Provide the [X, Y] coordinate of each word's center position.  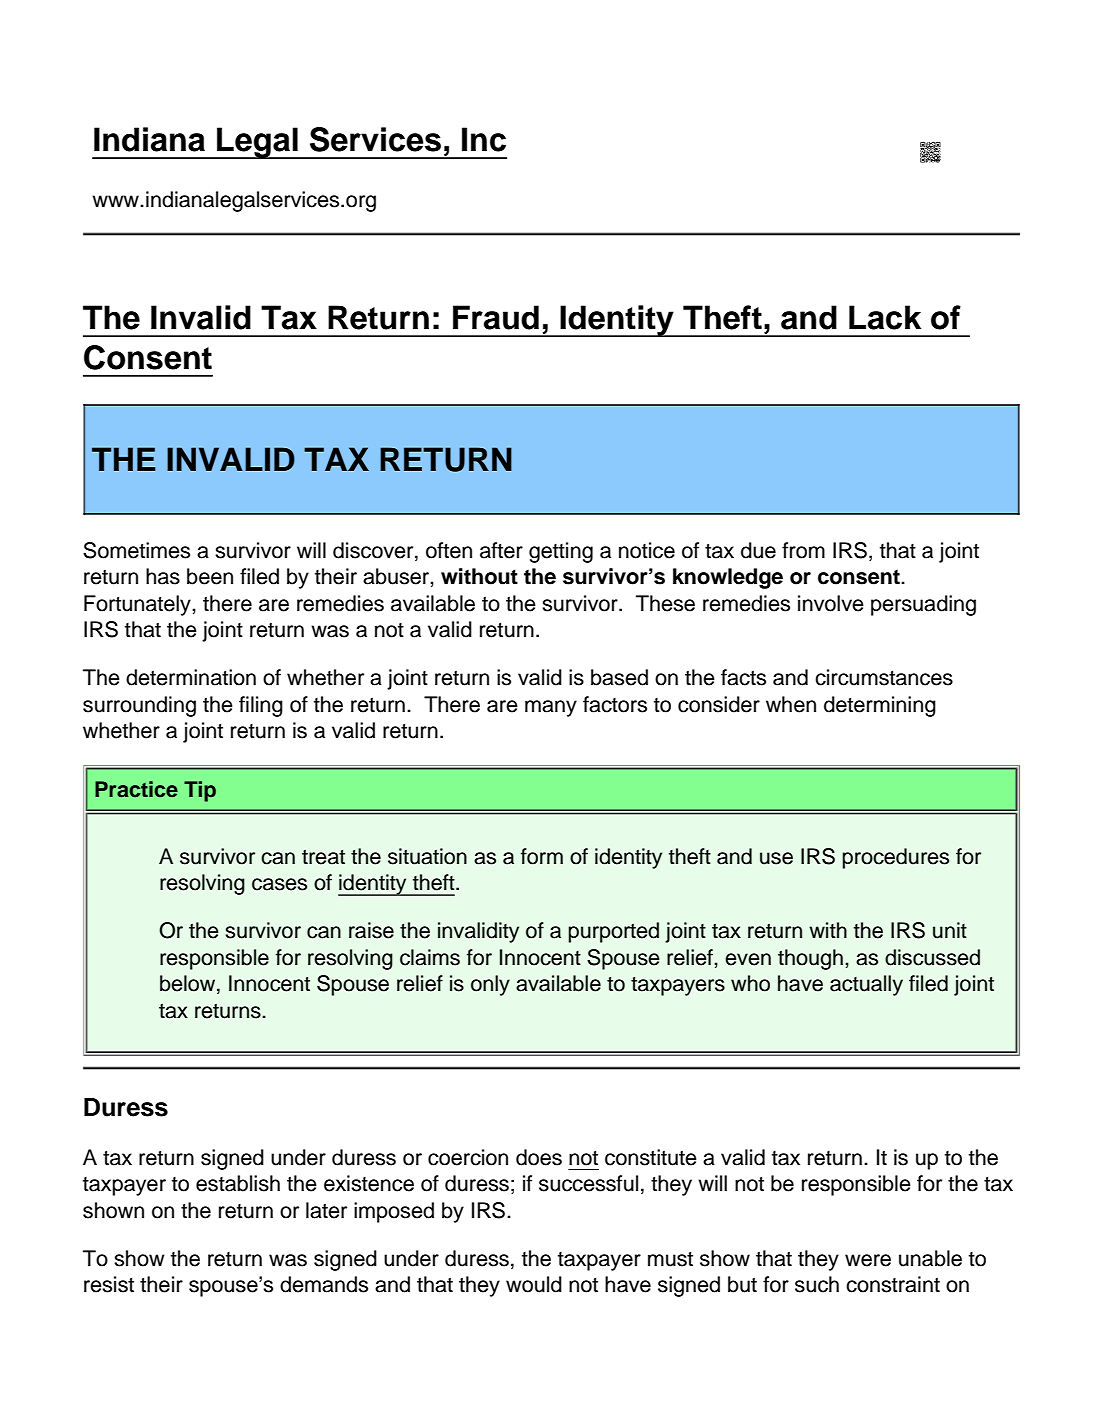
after [501, 550]
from [803, 550]
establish [238, 1183]
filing [261, 706]
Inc [484, 139]
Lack [885, 317]
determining [880, 706]
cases [279, 884]
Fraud [496, 317]
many [551, 708]
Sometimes [136, 550]
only [490, 985]
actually [866, 985]
